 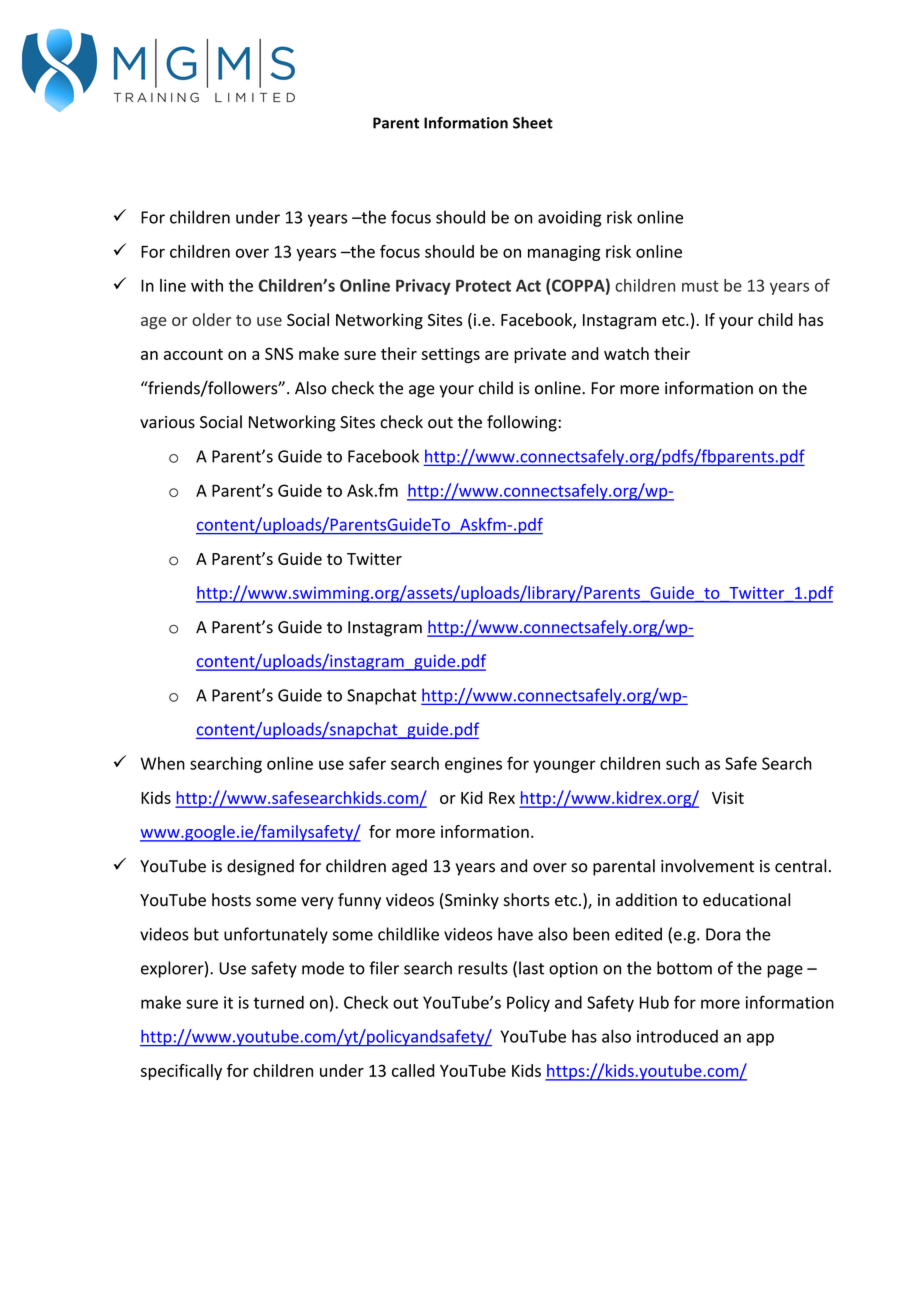 I want to click on Visit, so click(x=728, y=797).
